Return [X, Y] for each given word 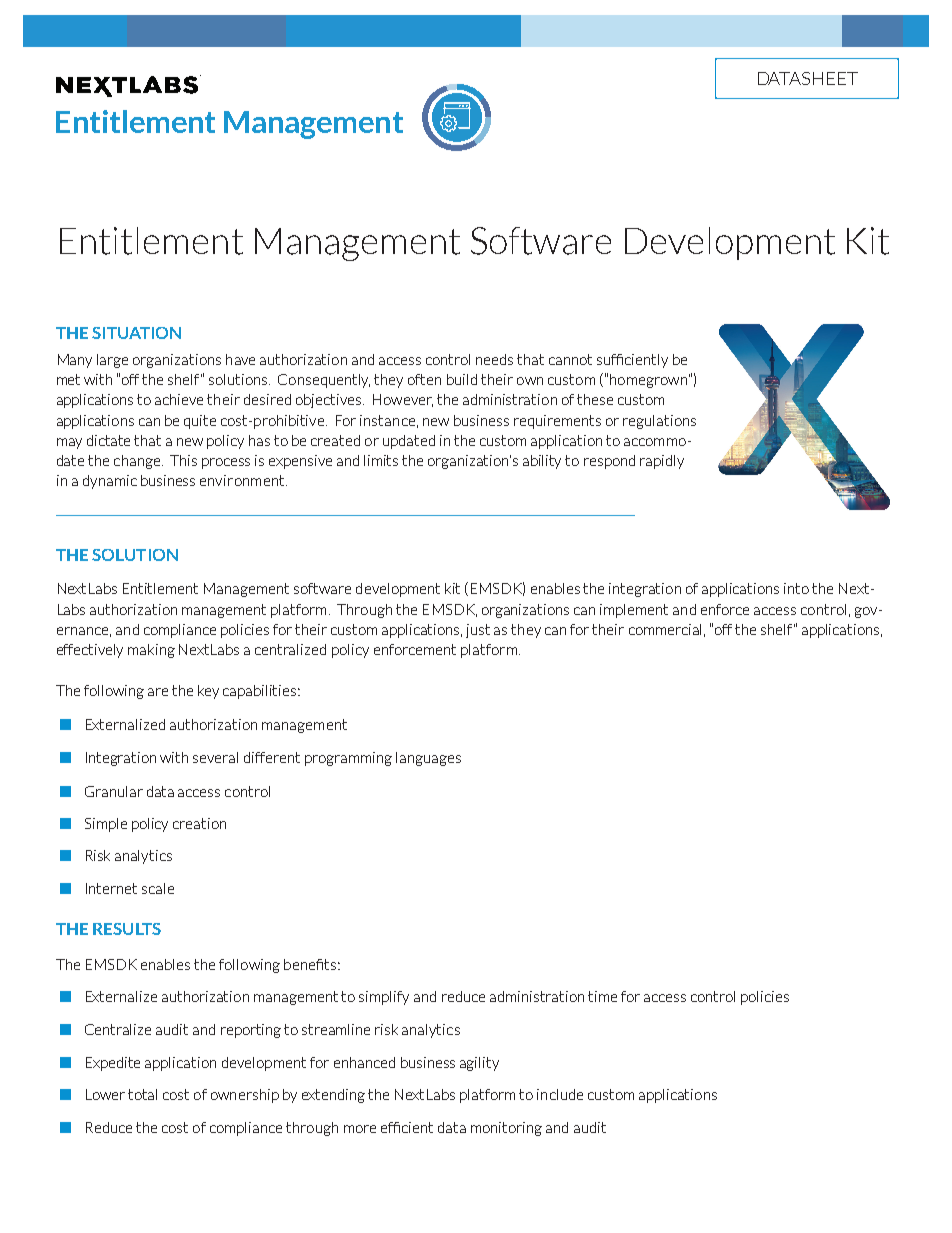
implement [634, 611]
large [112, 361]
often [424, 379]
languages [428, 759]
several [215, 757]
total [142, 1094]
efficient [407, 1127]
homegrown [650, 381]
